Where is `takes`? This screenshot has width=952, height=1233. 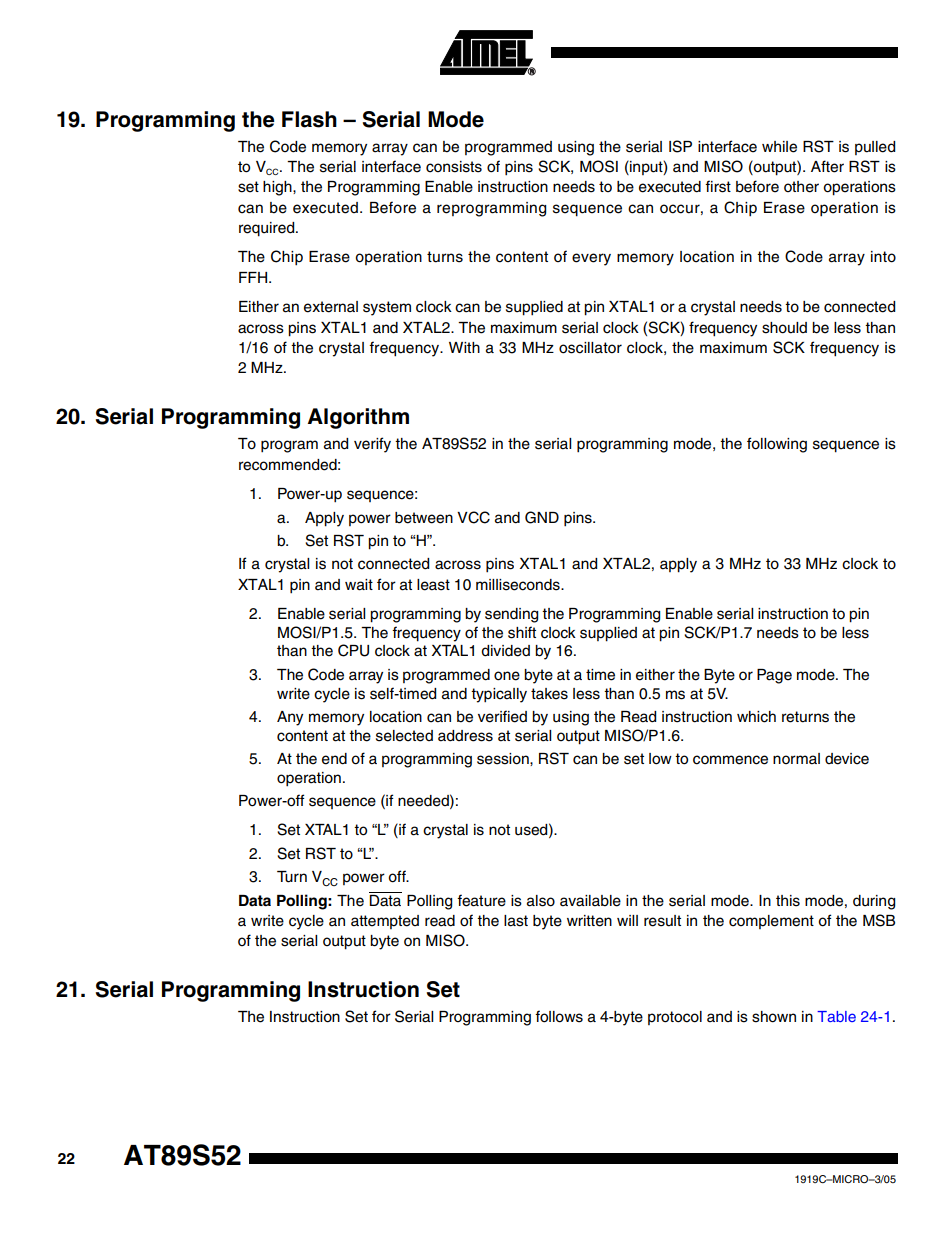 takes is located at coordinates (549, 694).
